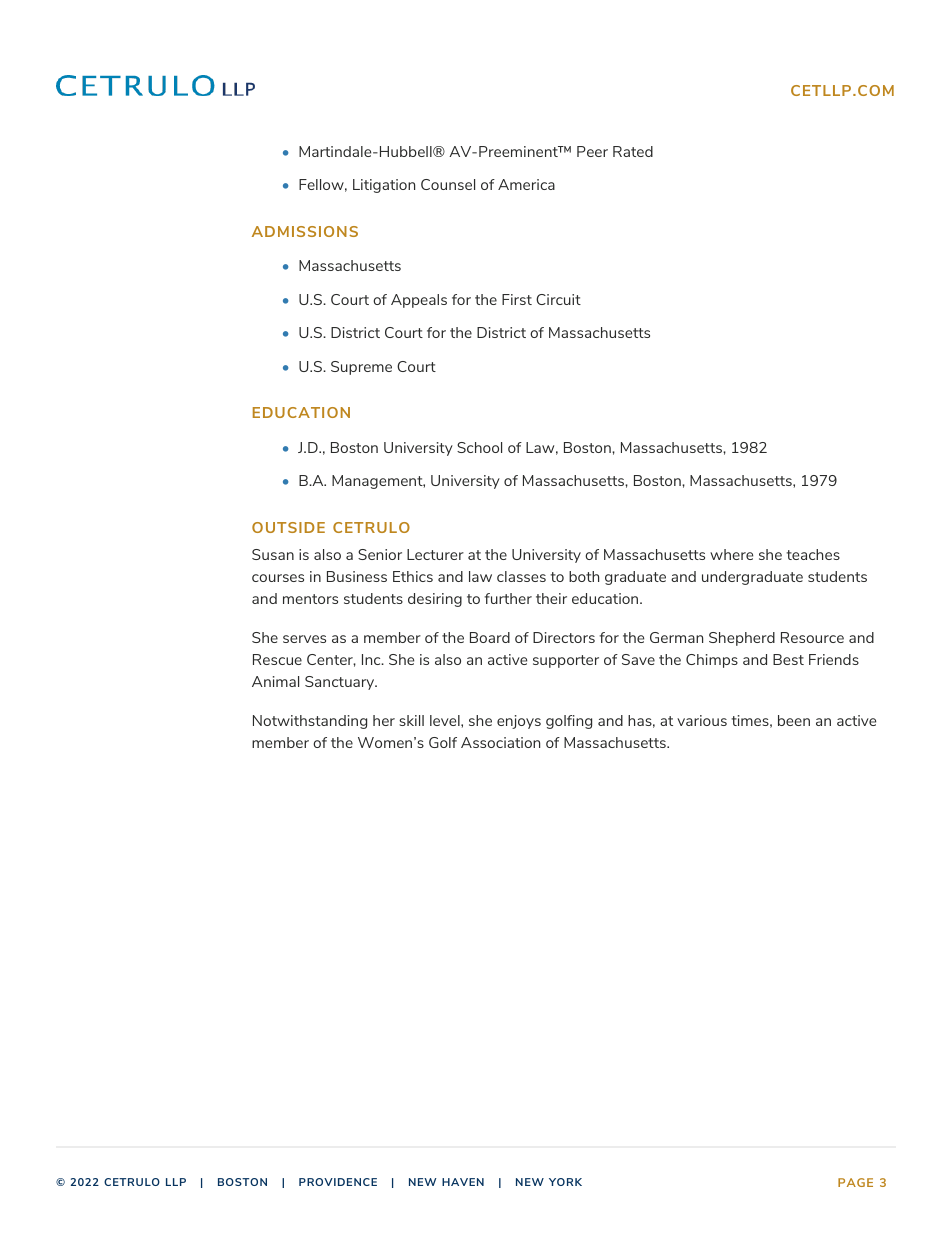  What do you see at coordinates (565, 1182) in the screenshot?
I see `YORK` at bounding box center [565, 1182].
